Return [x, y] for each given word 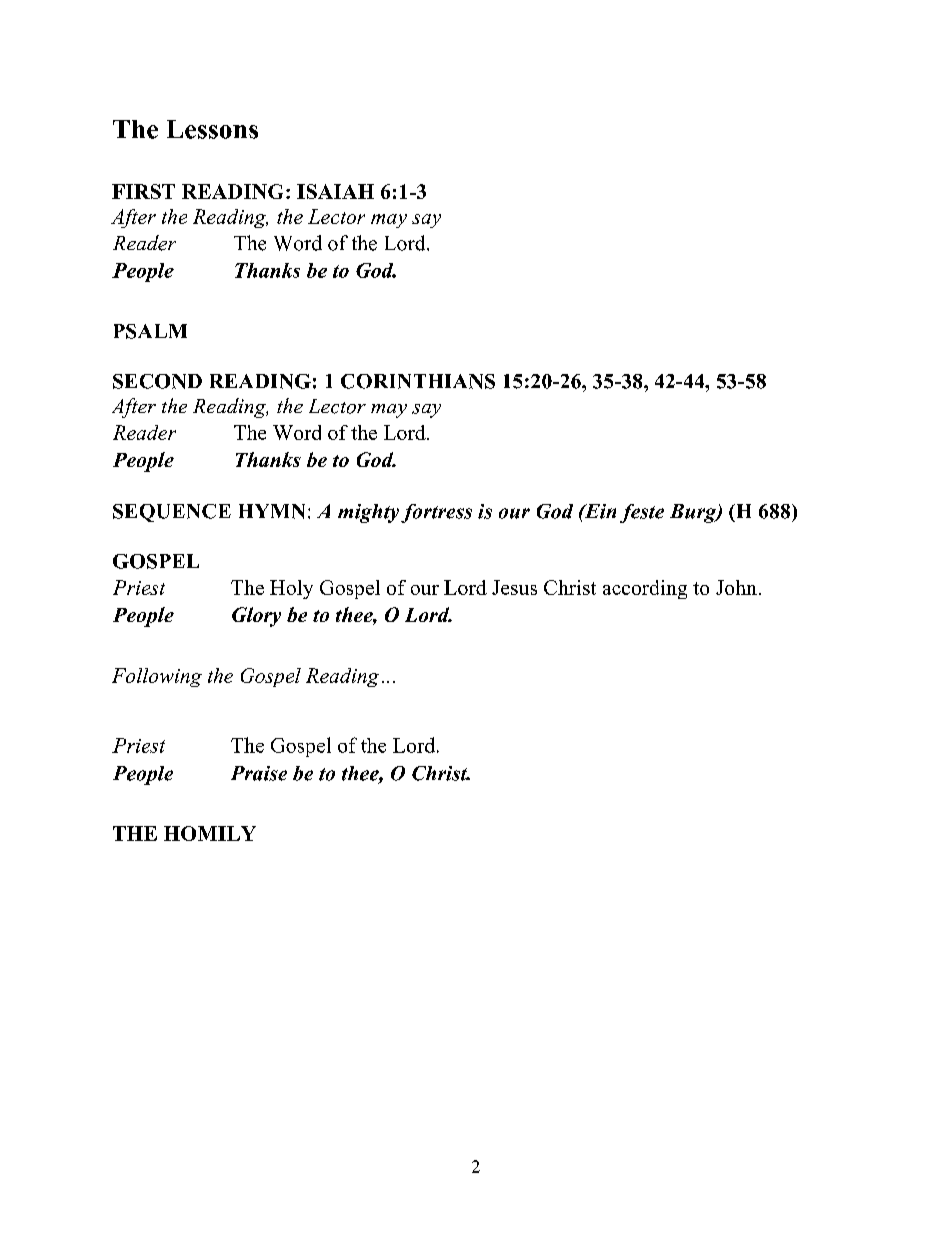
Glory [256, 617]
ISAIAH [335, 191]
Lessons [212, 129]
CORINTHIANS [418, 381]
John [736, 587]
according [645, 589]
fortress [436, 513]
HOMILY [210, 833]
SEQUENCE [172, 513]
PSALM [150, 331]
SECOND [157, 381]
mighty [368, 513]
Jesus [514, 587]
